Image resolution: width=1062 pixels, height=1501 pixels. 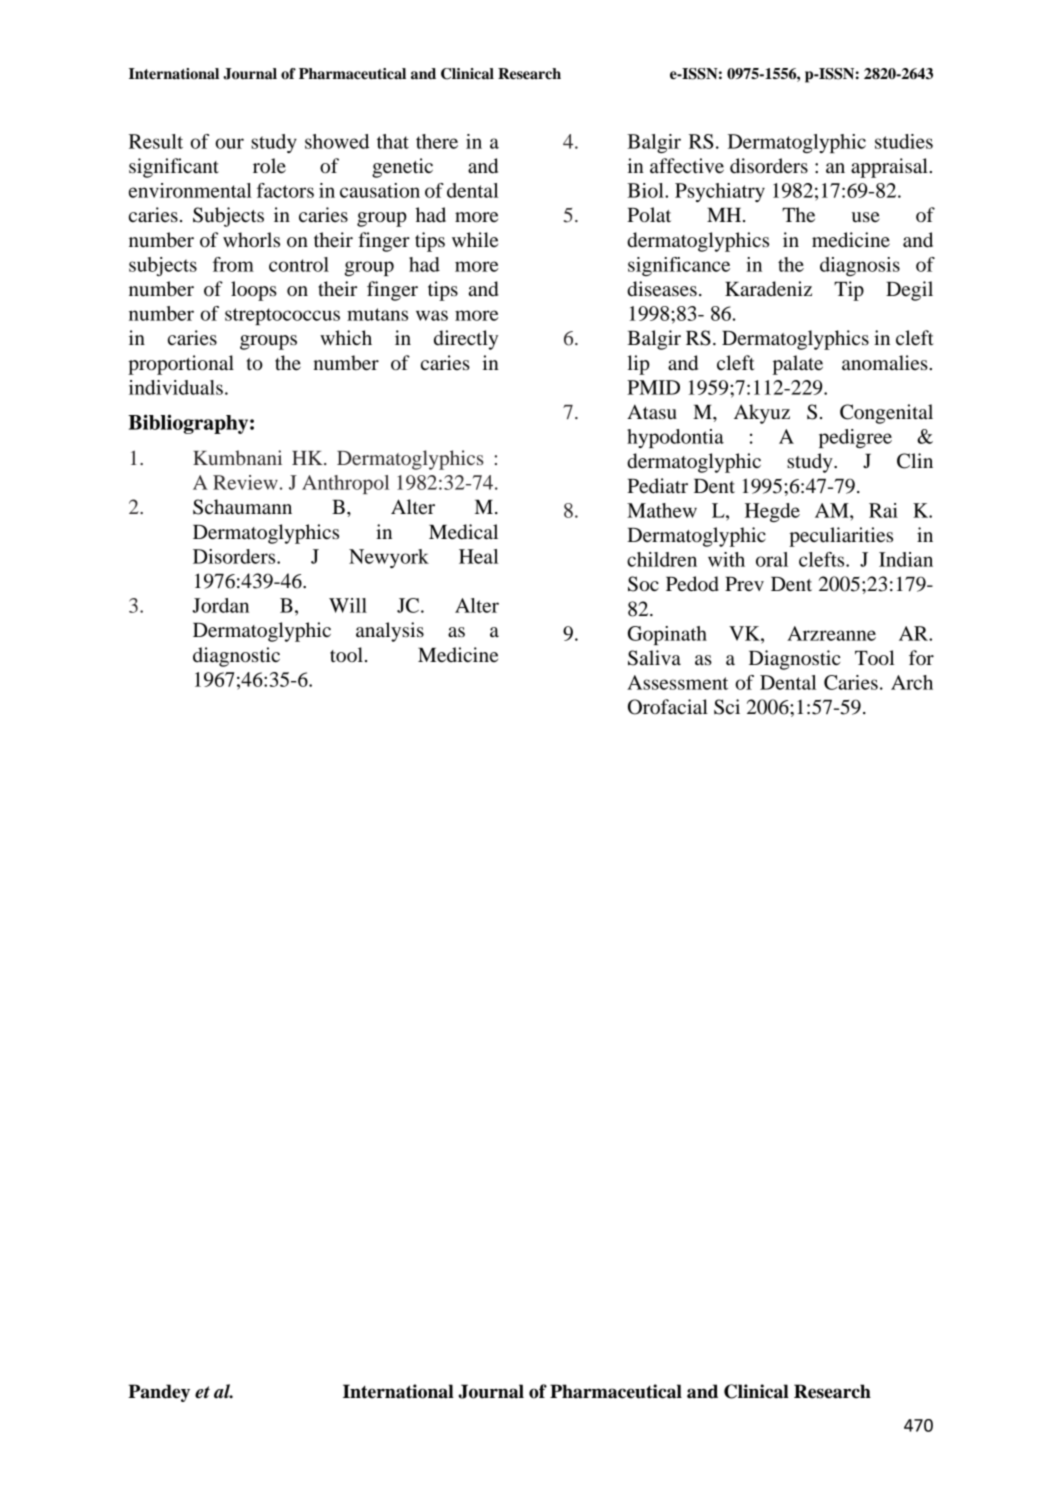 I want to click on use, so click(x=866, y=217).
